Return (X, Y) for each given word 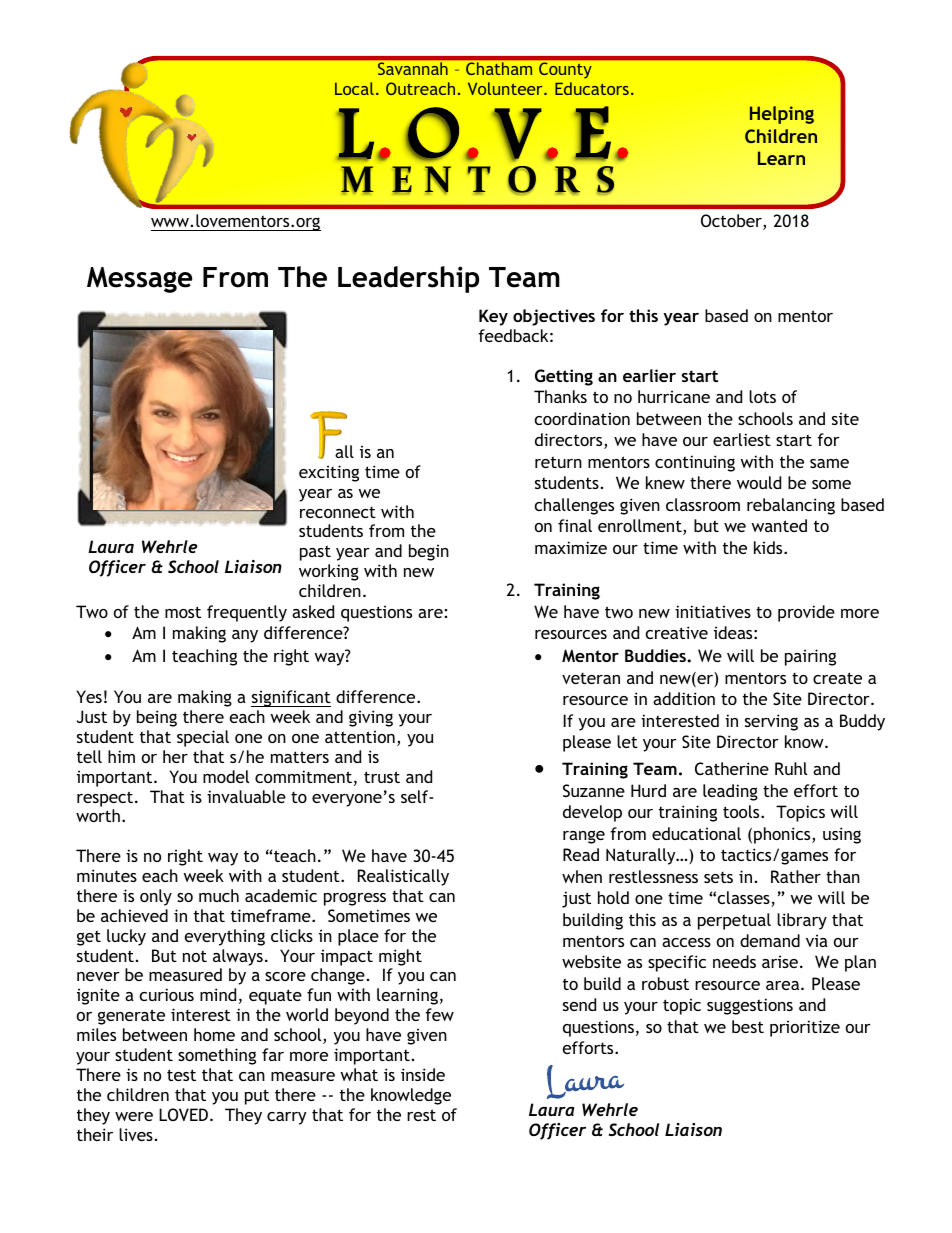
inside (423, 1074)
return (558, 462)
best (748, 1026)
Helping (782, 115)
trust (382, 777)
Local (354, 88)
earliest (742, 439)
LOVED (185, 1114)
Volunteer (506, 88)
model (226, 776)
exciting (329, 473)
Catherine (732, 768)
